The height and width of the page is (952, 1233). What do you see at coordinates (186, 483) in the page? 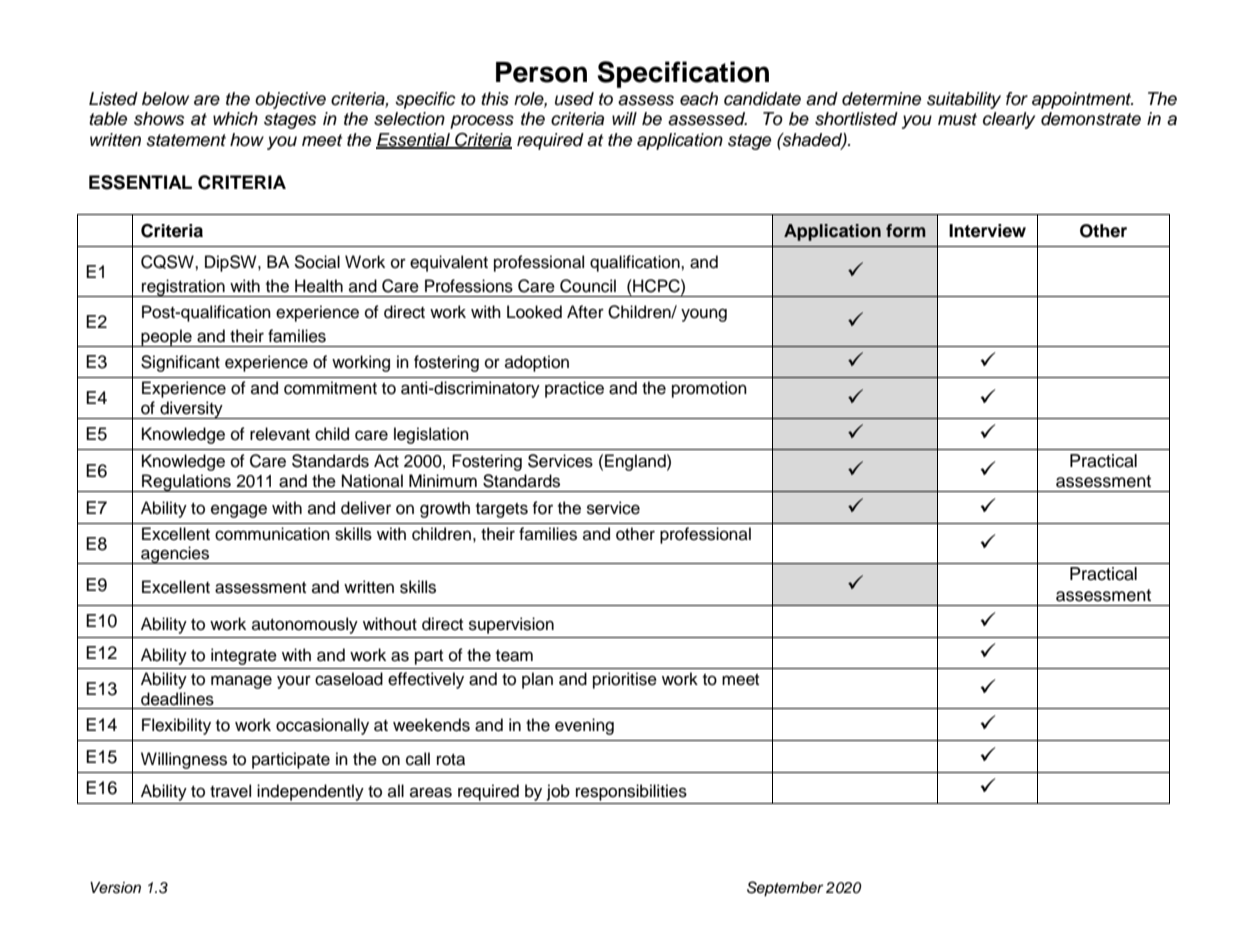
I see `Regulations` at bounding box center [186, 483].
